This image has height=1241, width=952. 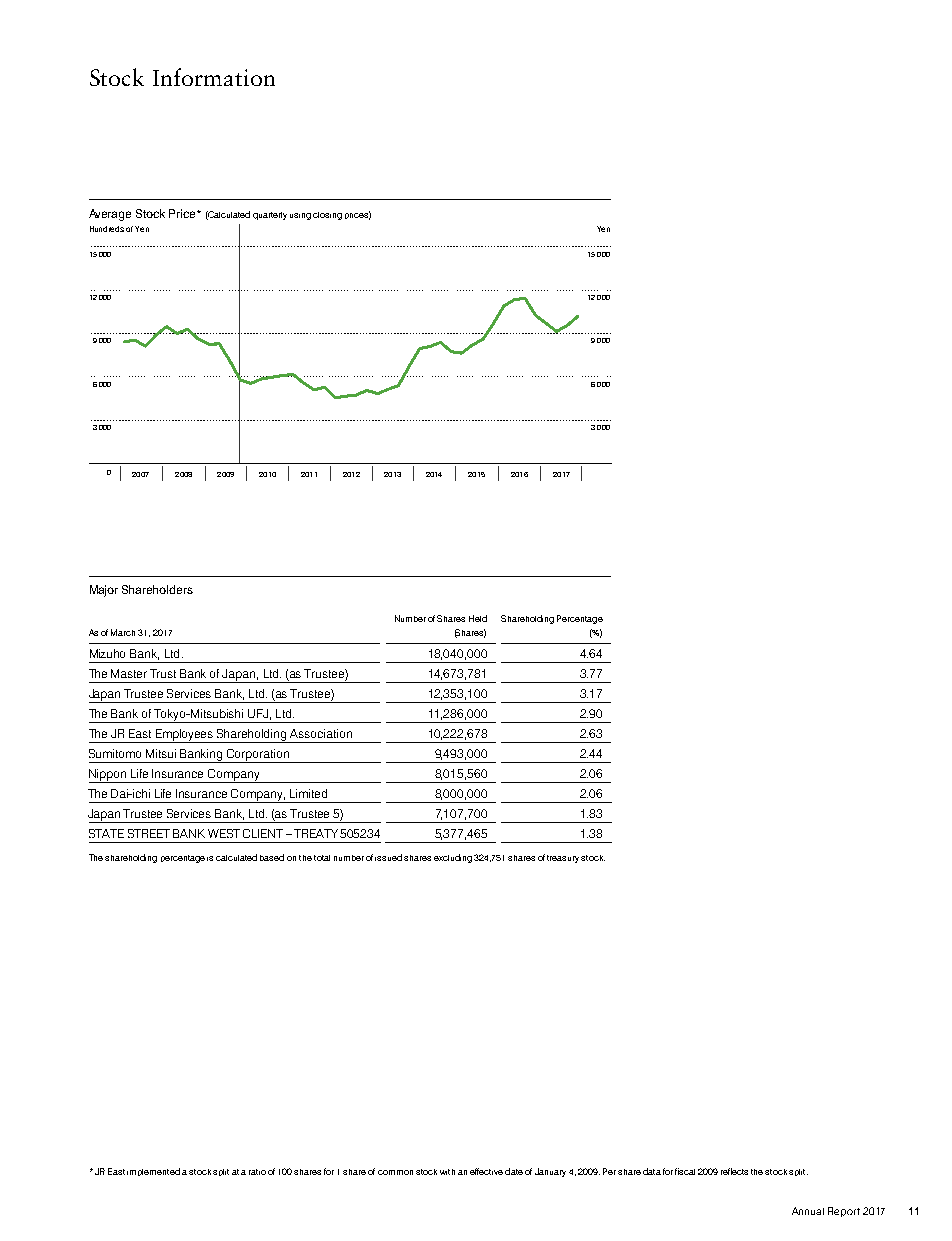 What do you see at coordinates (321, 733) in the image?
I see `Association` at bounding box center [321, 733].
